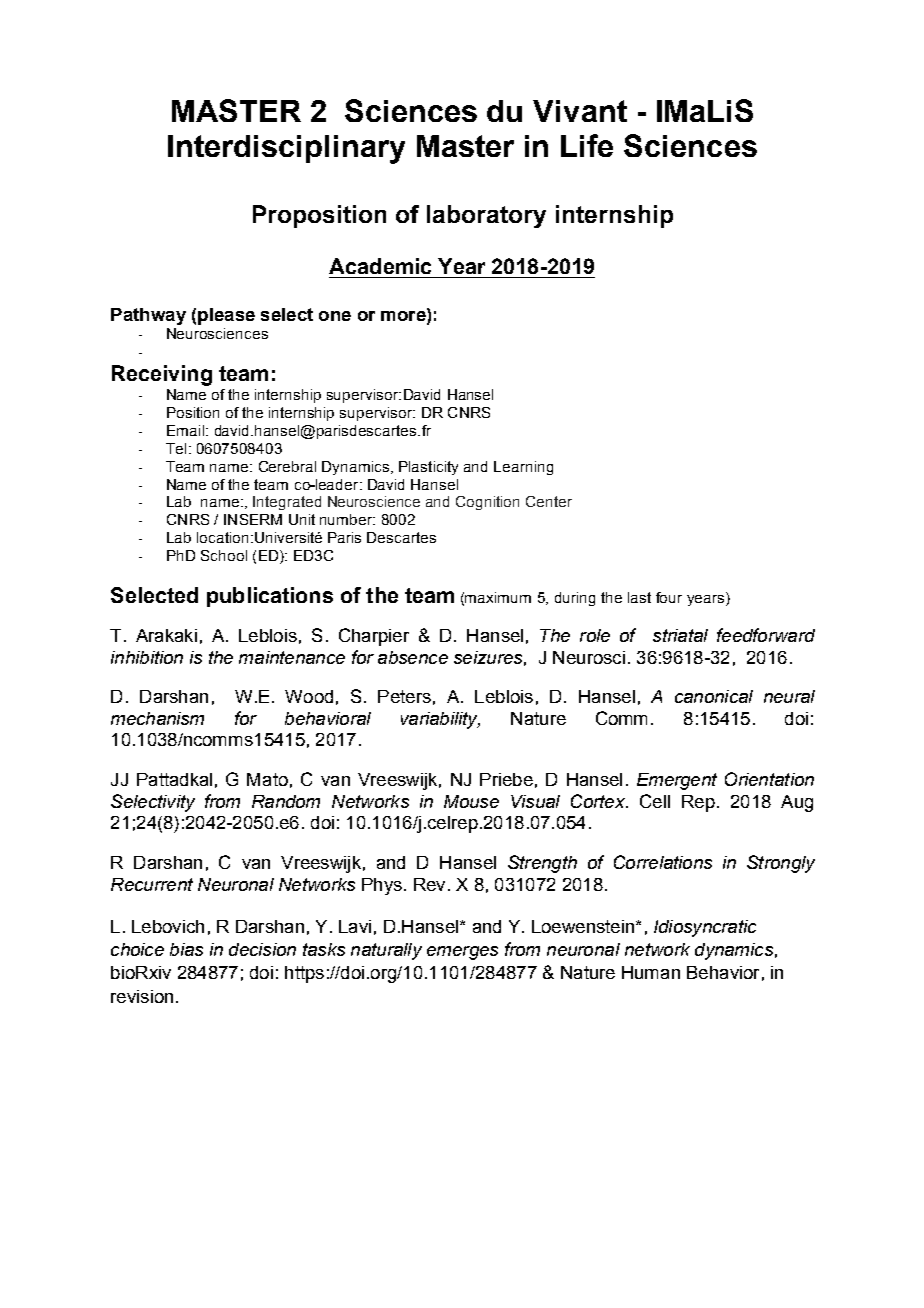  What do you see at coordinates (486, 216) in the document?
I see `laboratory` at bounding box center [486, 216].
